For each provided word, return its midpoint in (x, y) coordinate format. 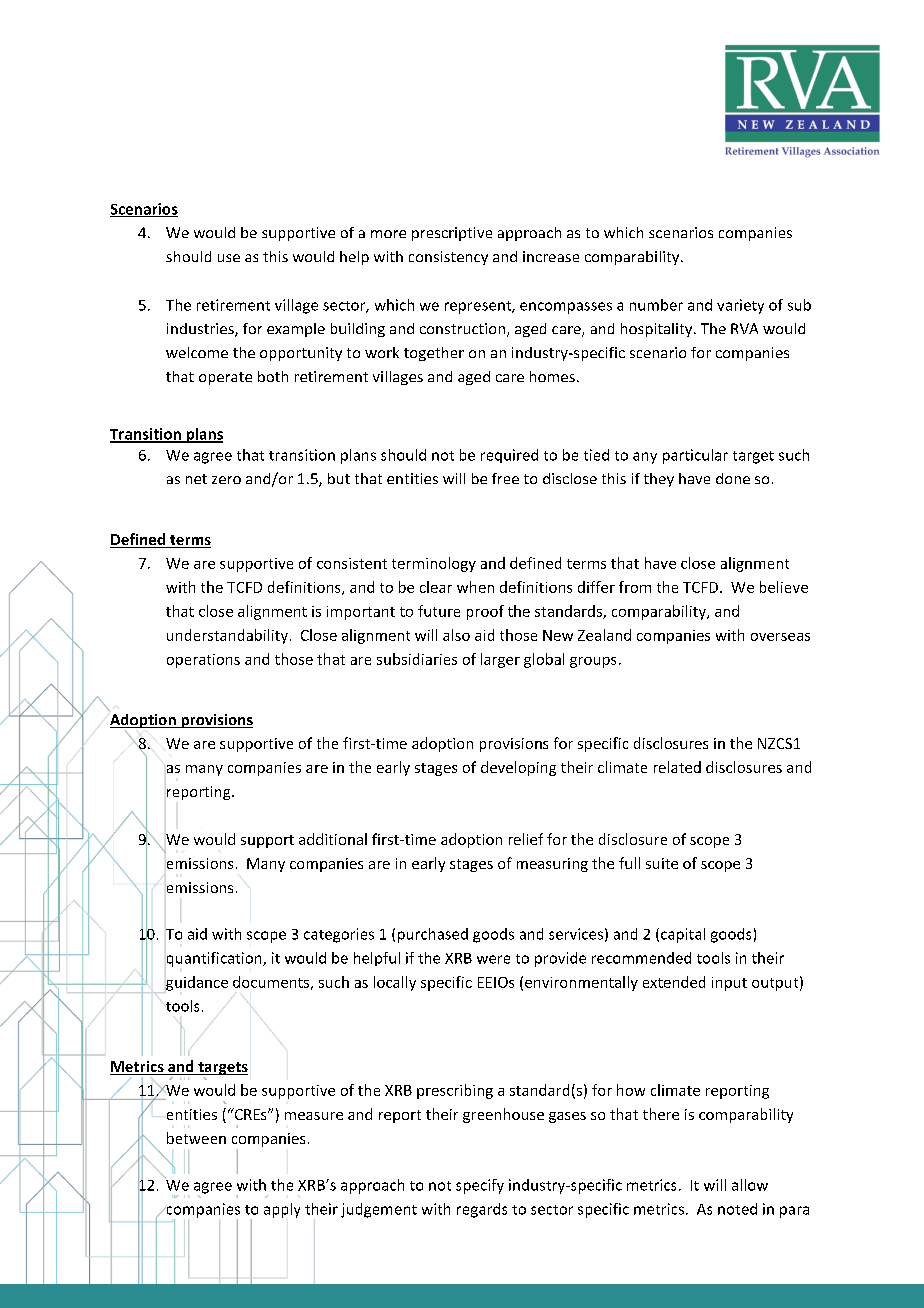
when (475, 587)
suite (662, 863)
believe (784, 587)
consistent (352, 563)
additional (333, 839)
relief (526, 839)
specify (480, 1186)
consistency (448, 258)
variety (740, 306)
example (296, 330)
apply (282, 1210)
